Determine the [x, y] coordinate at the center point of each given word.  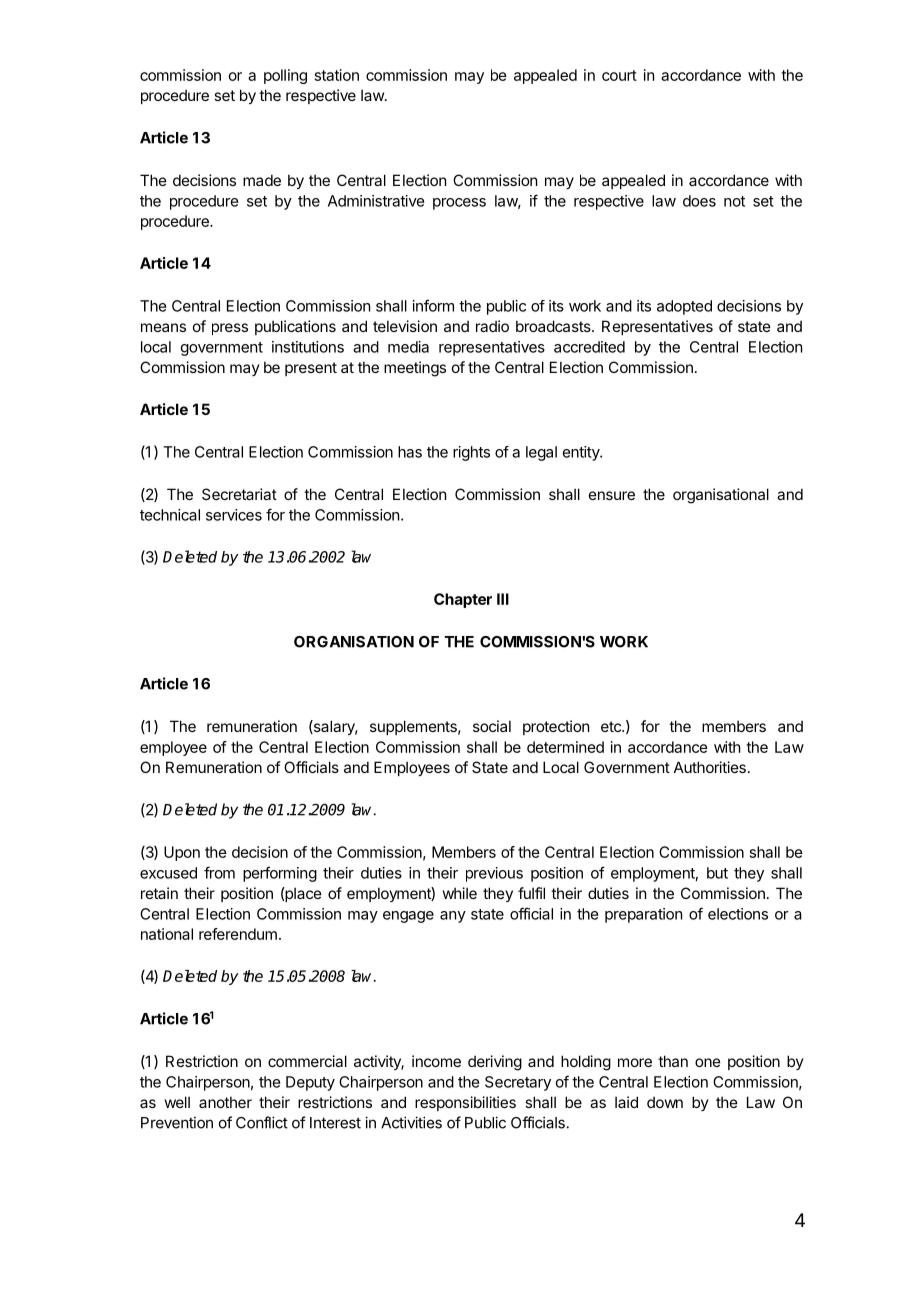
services [234, 515]
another [225, 1102]
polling [285, 76]
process [459, 204]
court [619, 75]
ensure [612, 495]
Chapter [463, 600]
